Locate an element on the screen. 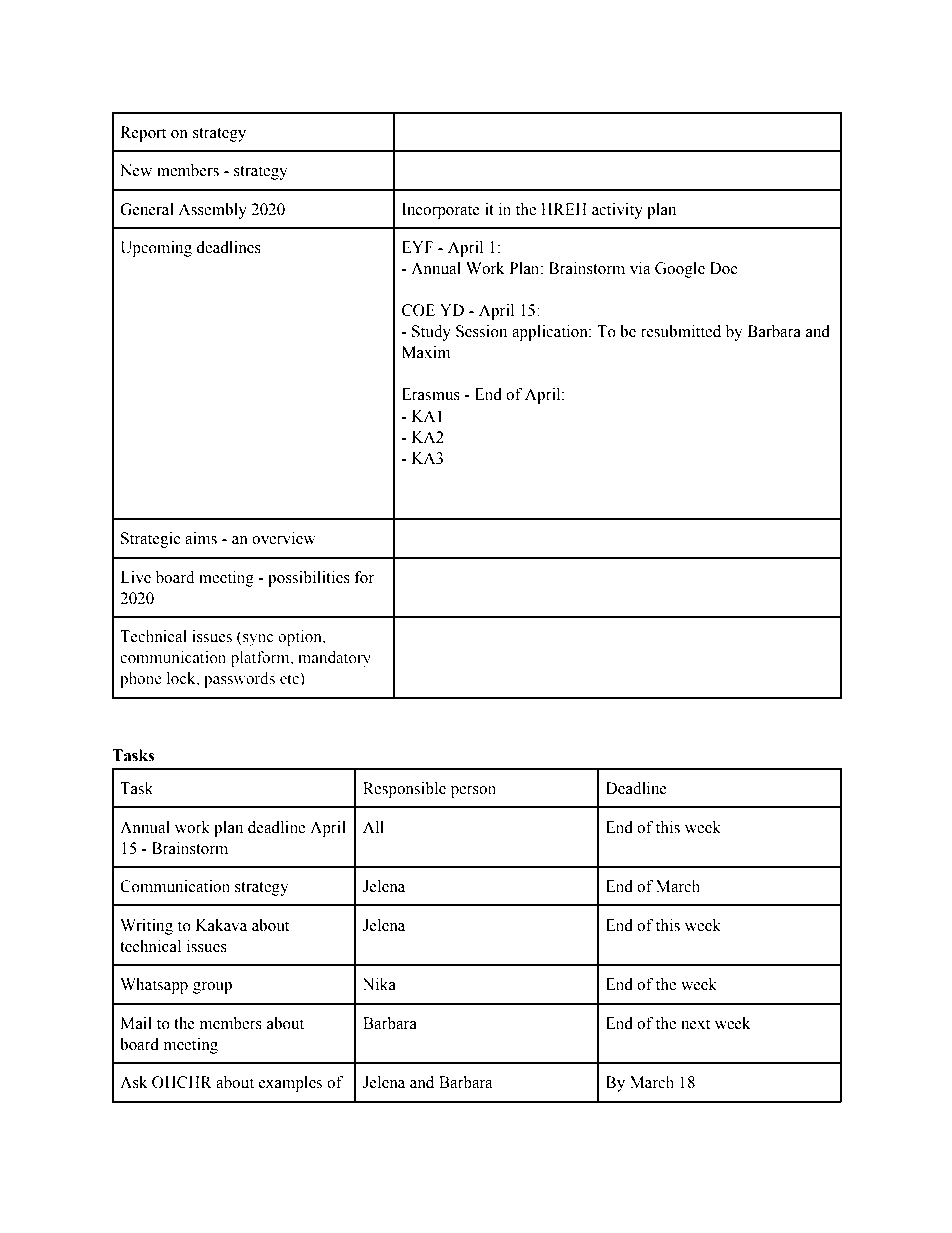 The height and width of the screenshot is (1233, 952). person is located at coordinates (473, 792).
